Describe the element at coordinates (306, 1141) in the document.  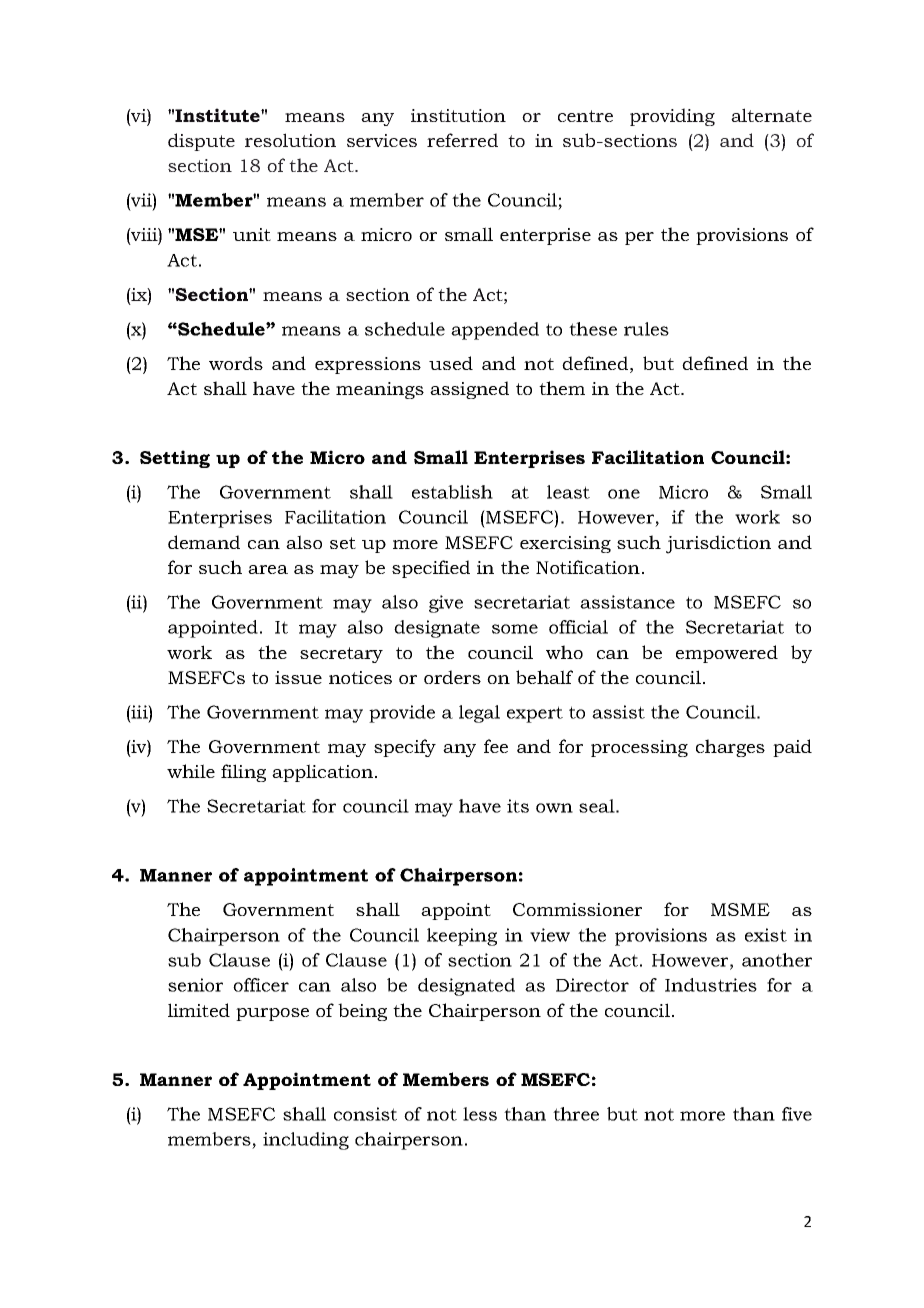
I see `including` at that location.
